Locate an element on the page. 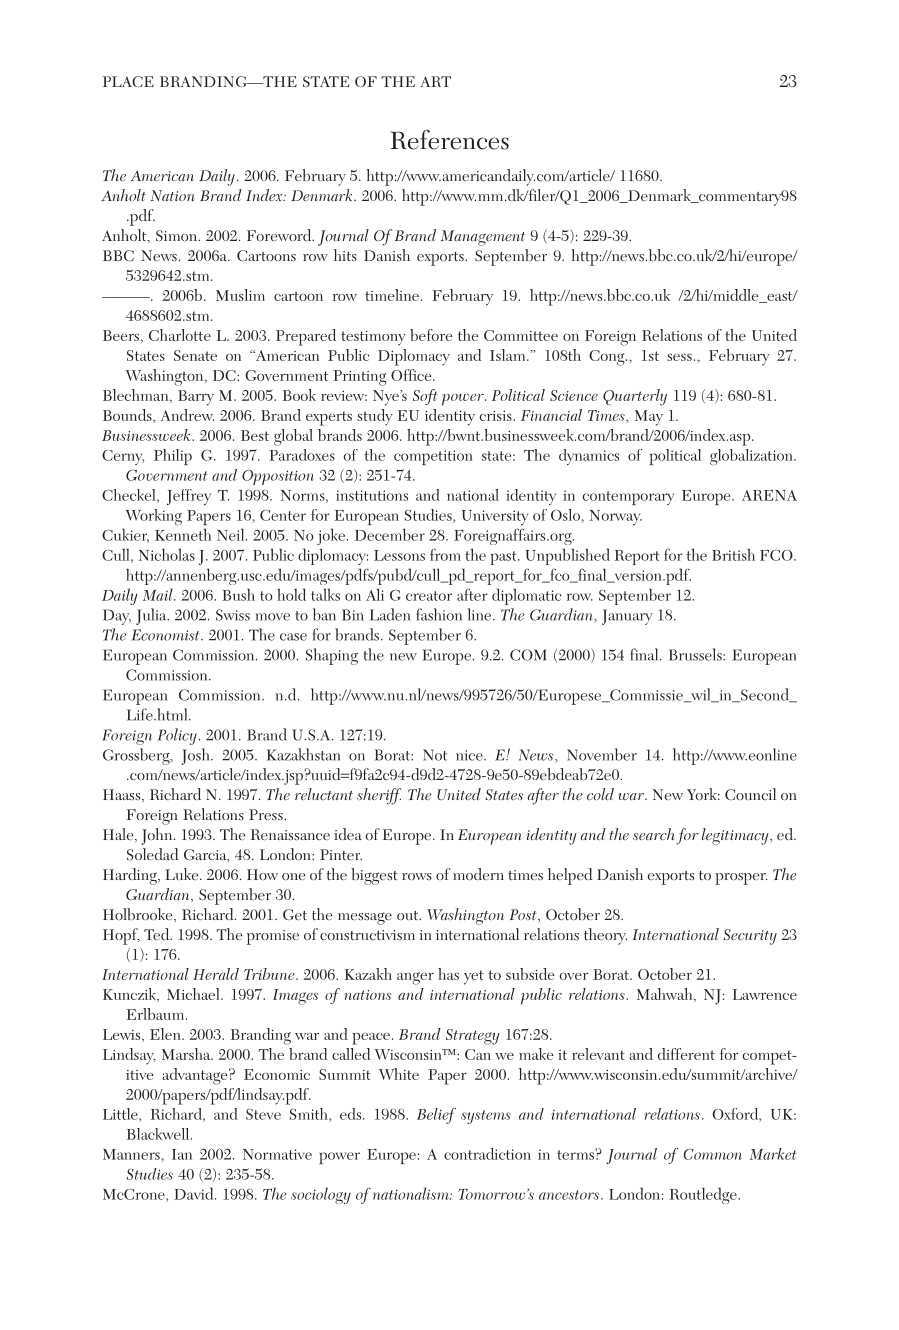 Image resolution: width=899 pixels, height=1330 pixels. David is located at coordinates (195, 1193).
